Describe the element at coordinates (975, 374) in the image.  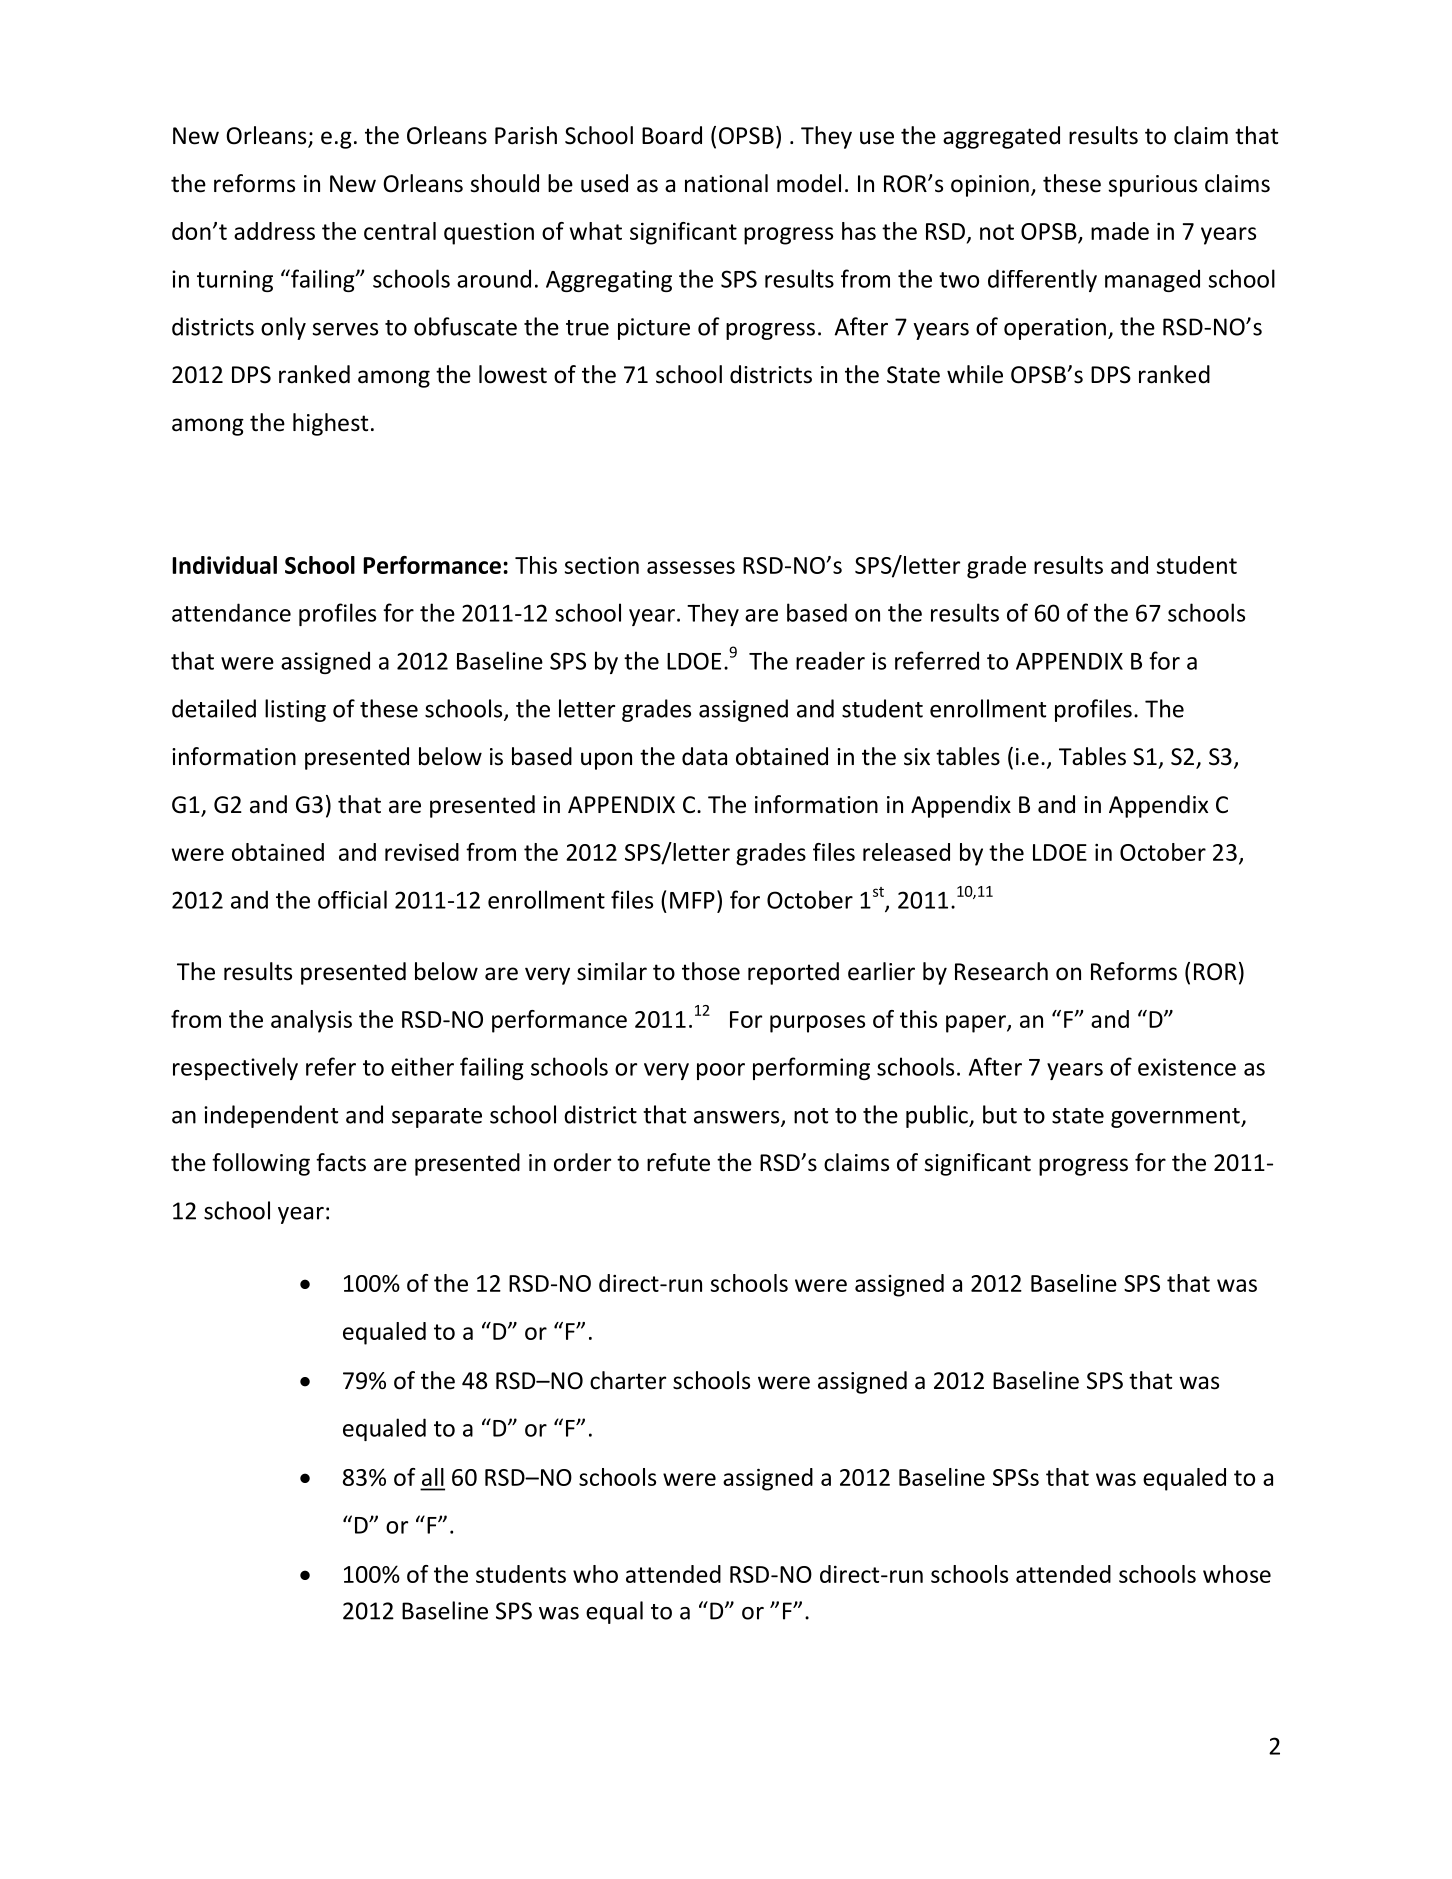
I see `while` at that location.
